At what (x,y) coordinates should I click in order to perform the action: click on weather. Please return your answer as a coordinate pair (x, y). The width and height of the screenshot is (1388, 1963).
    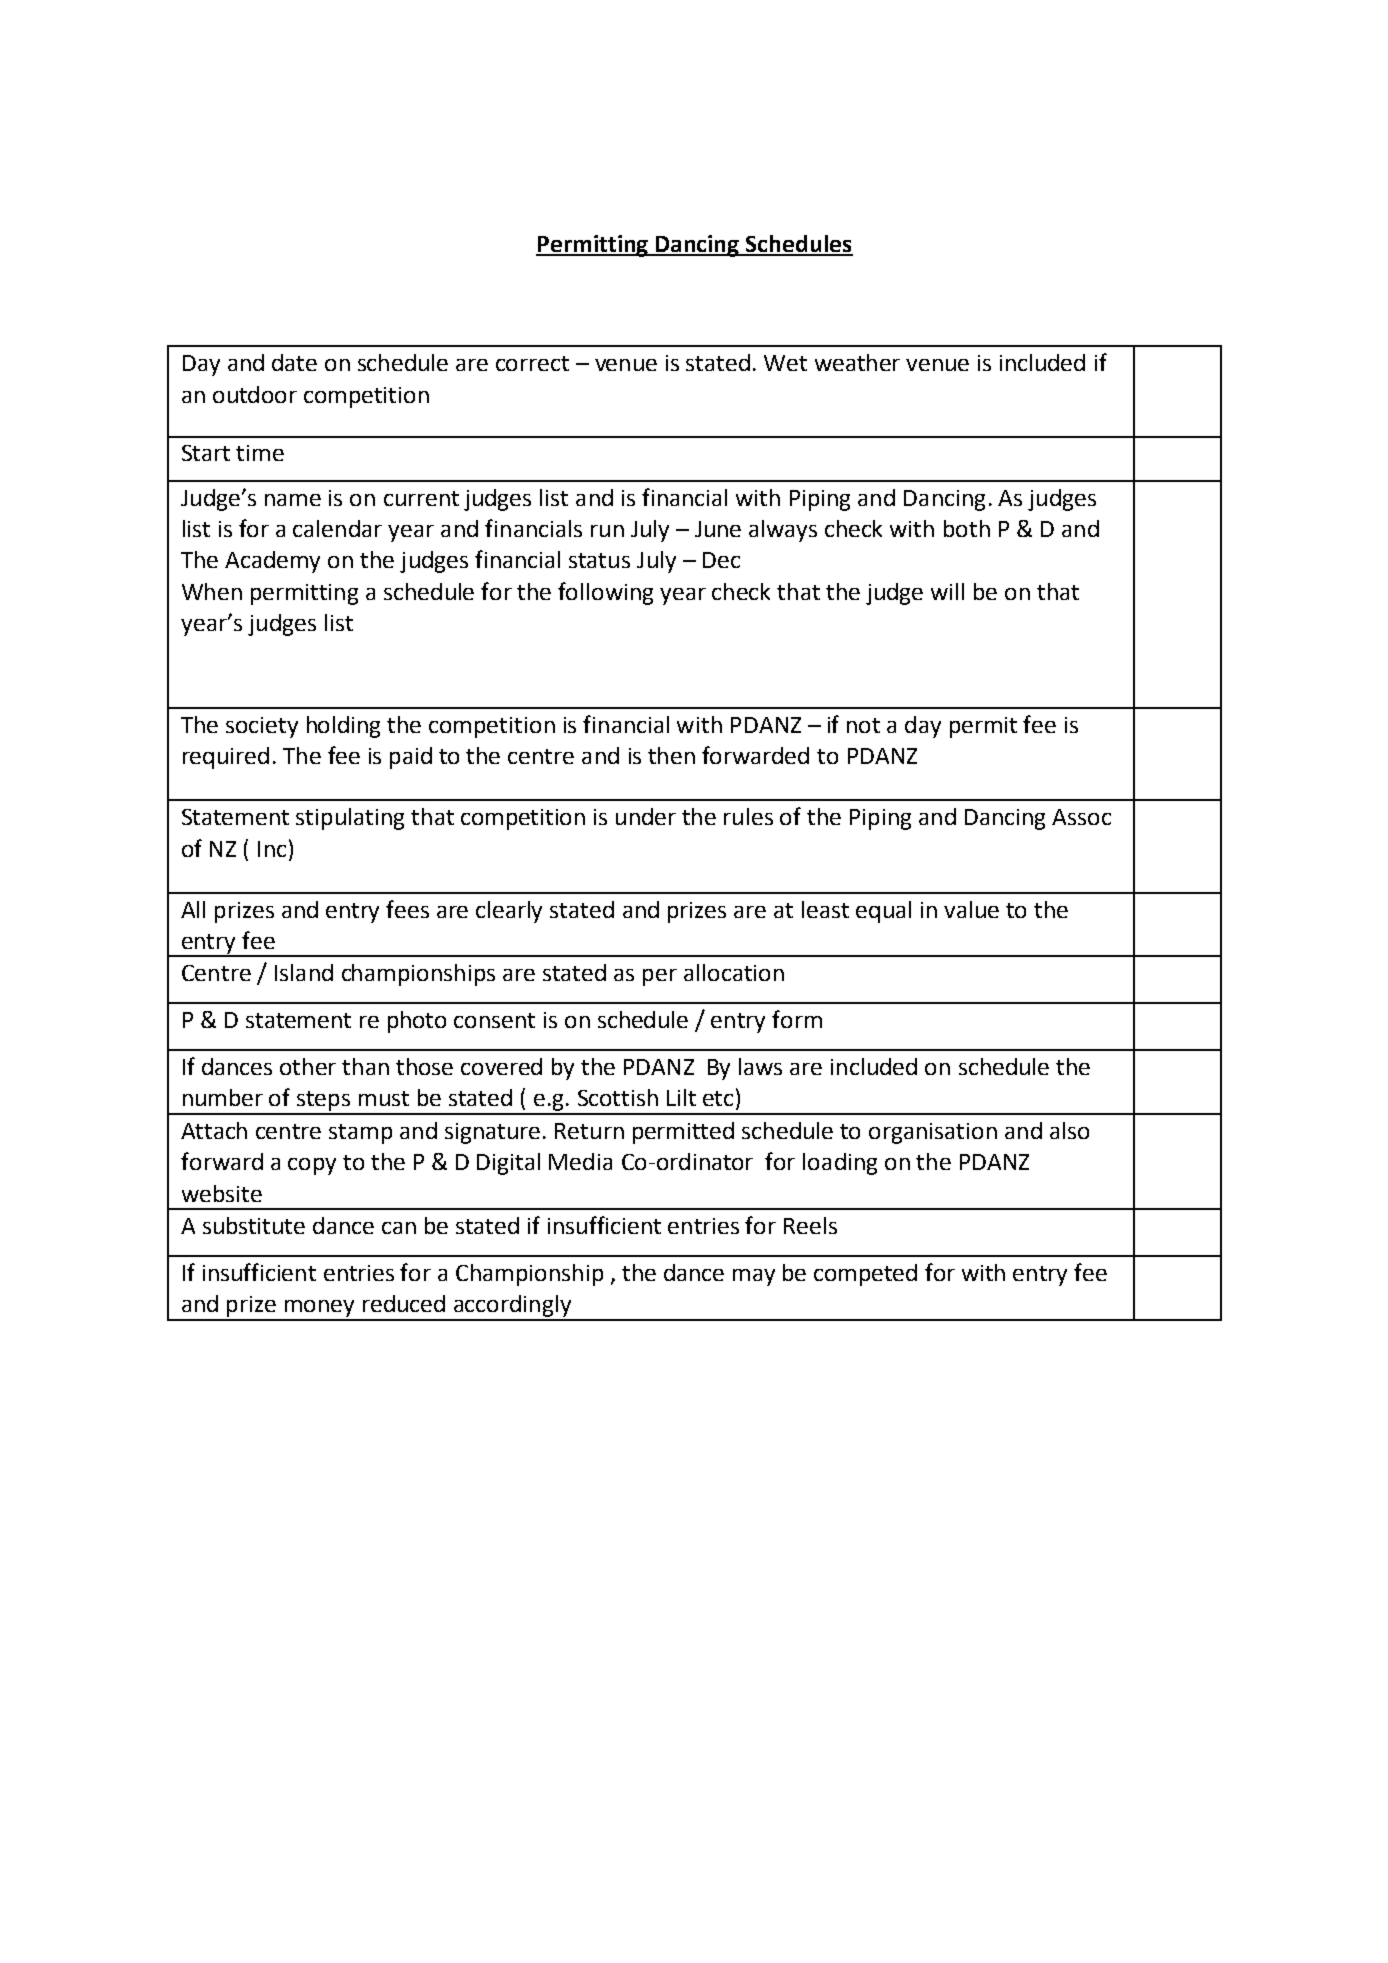
    Looking at the image, I should click on (857, 362).
